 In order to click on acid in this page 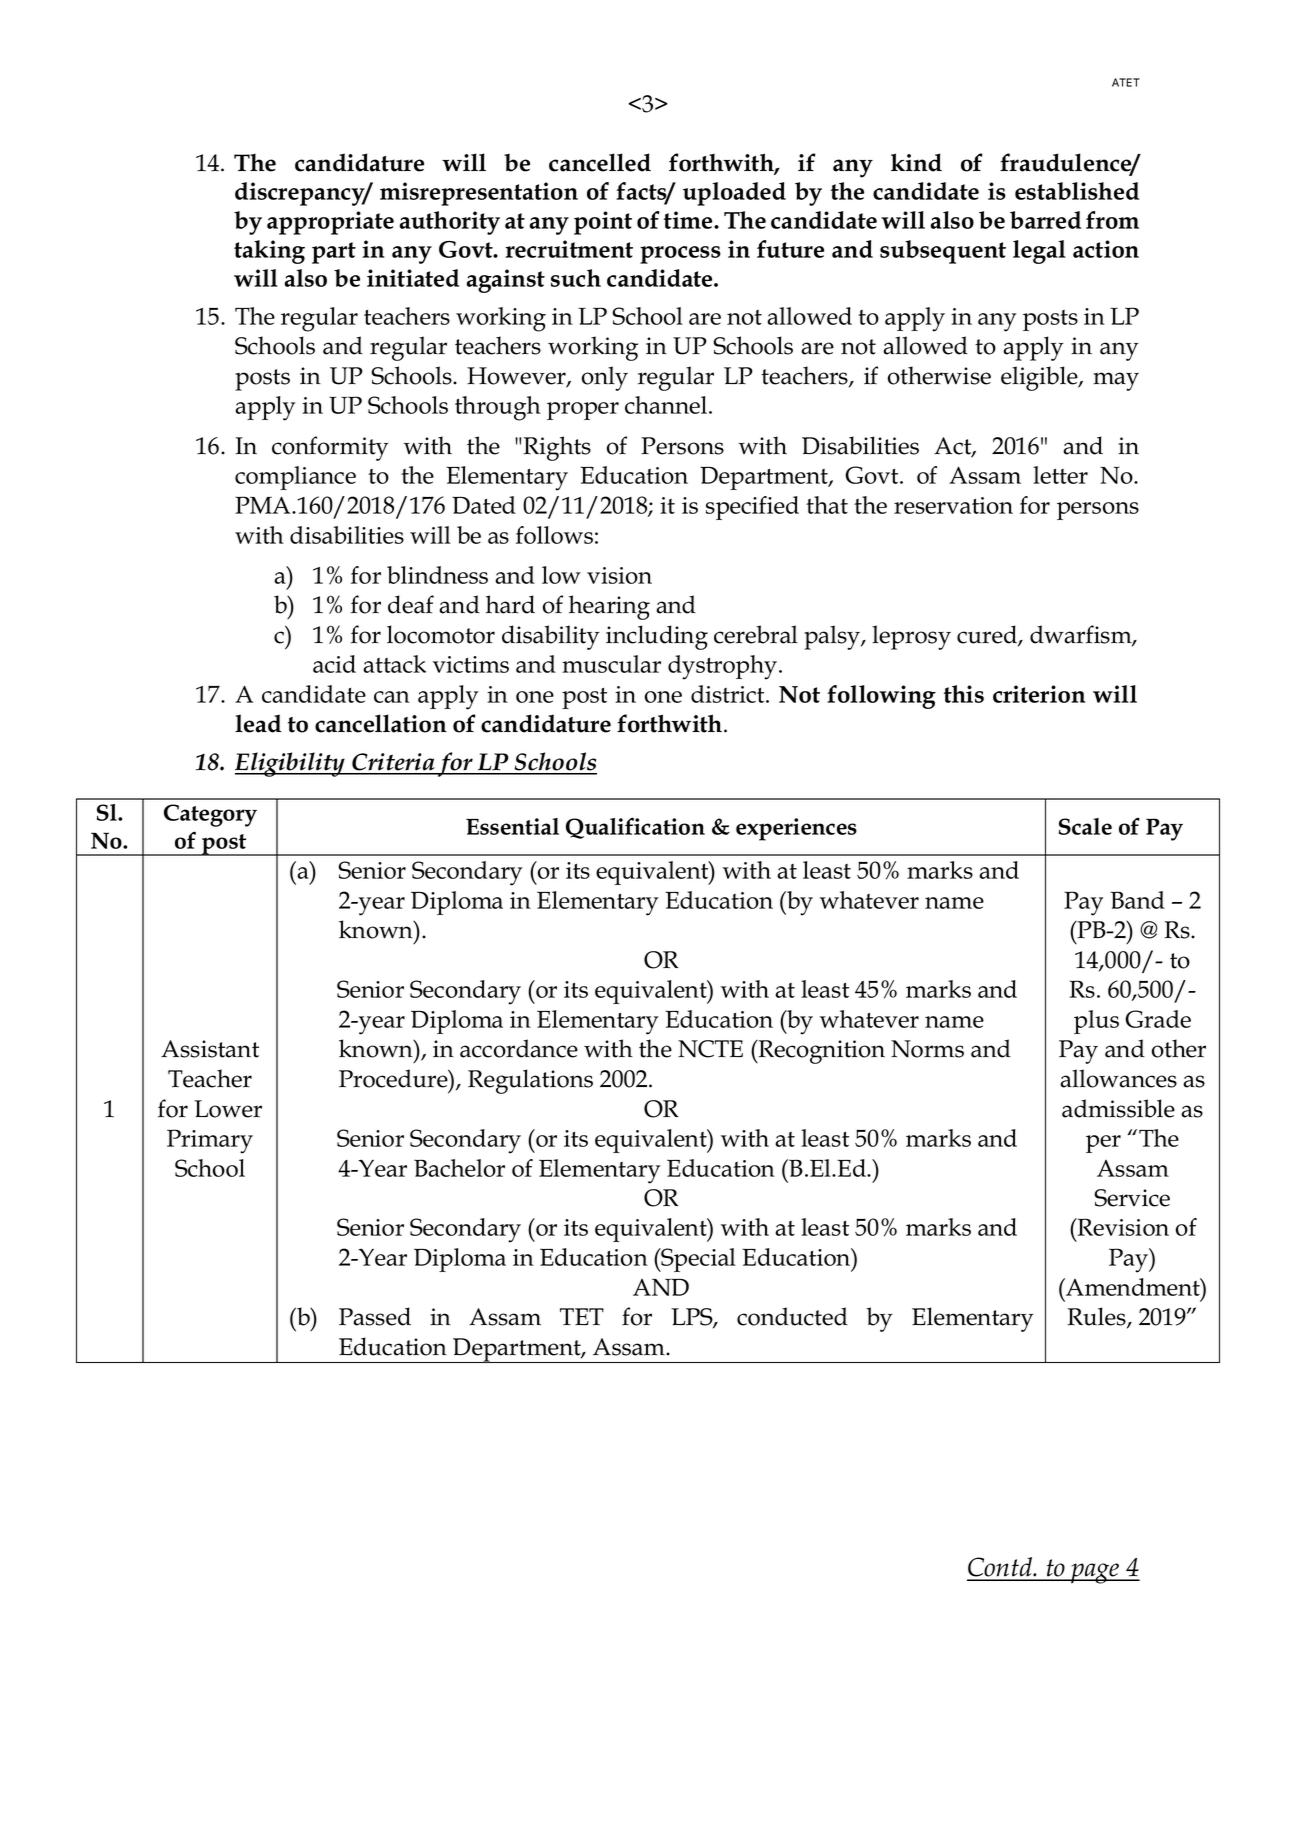, I will do `click(334, 664)`.
